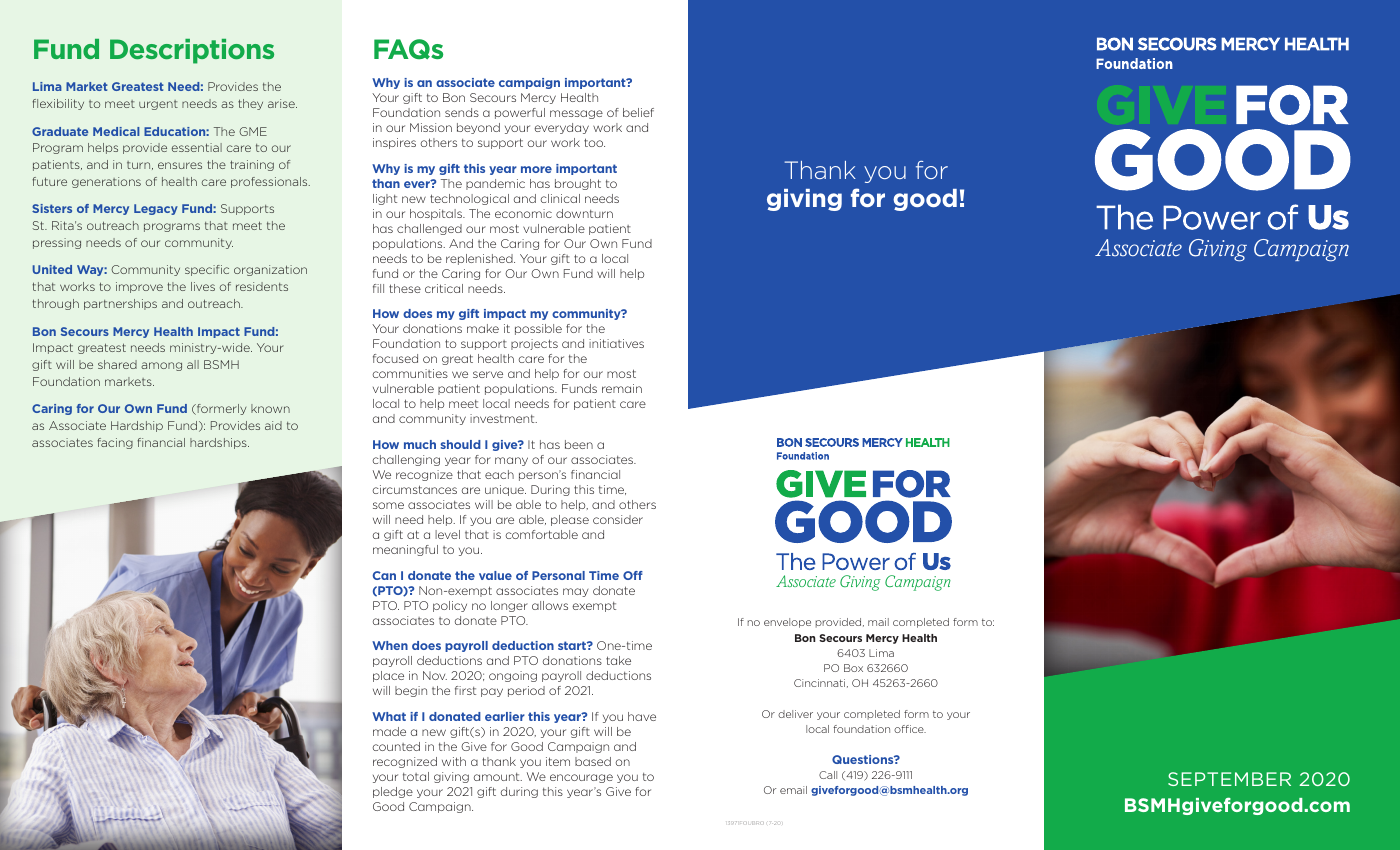 This screenshot has height=850, width=1400. Describe the element at coordinates (638, 112) in the screenshot. I see `belief` at that location.
